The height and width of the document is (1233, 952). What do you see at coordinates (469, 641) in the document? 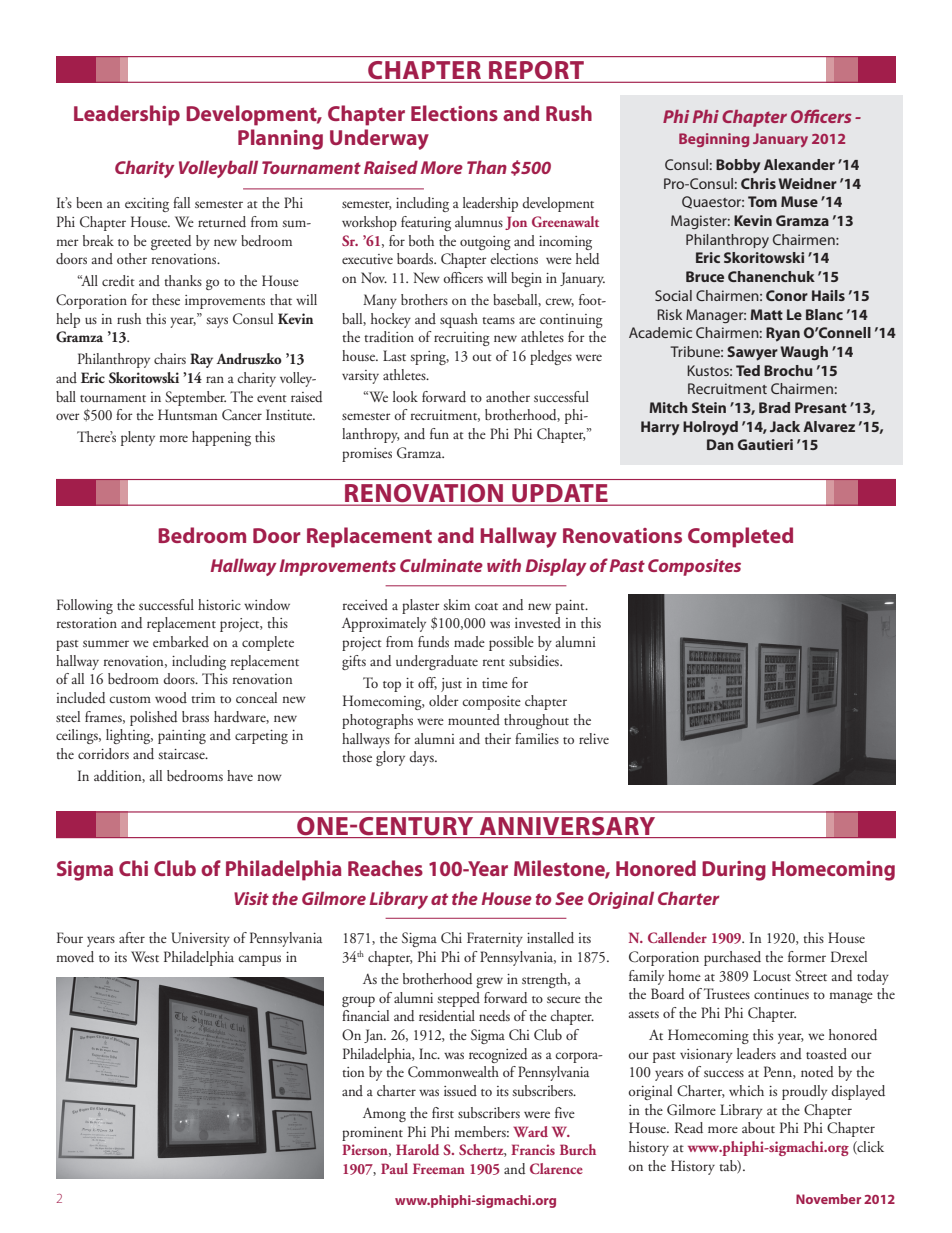
I see `made` at bounding box center [469, 641].
